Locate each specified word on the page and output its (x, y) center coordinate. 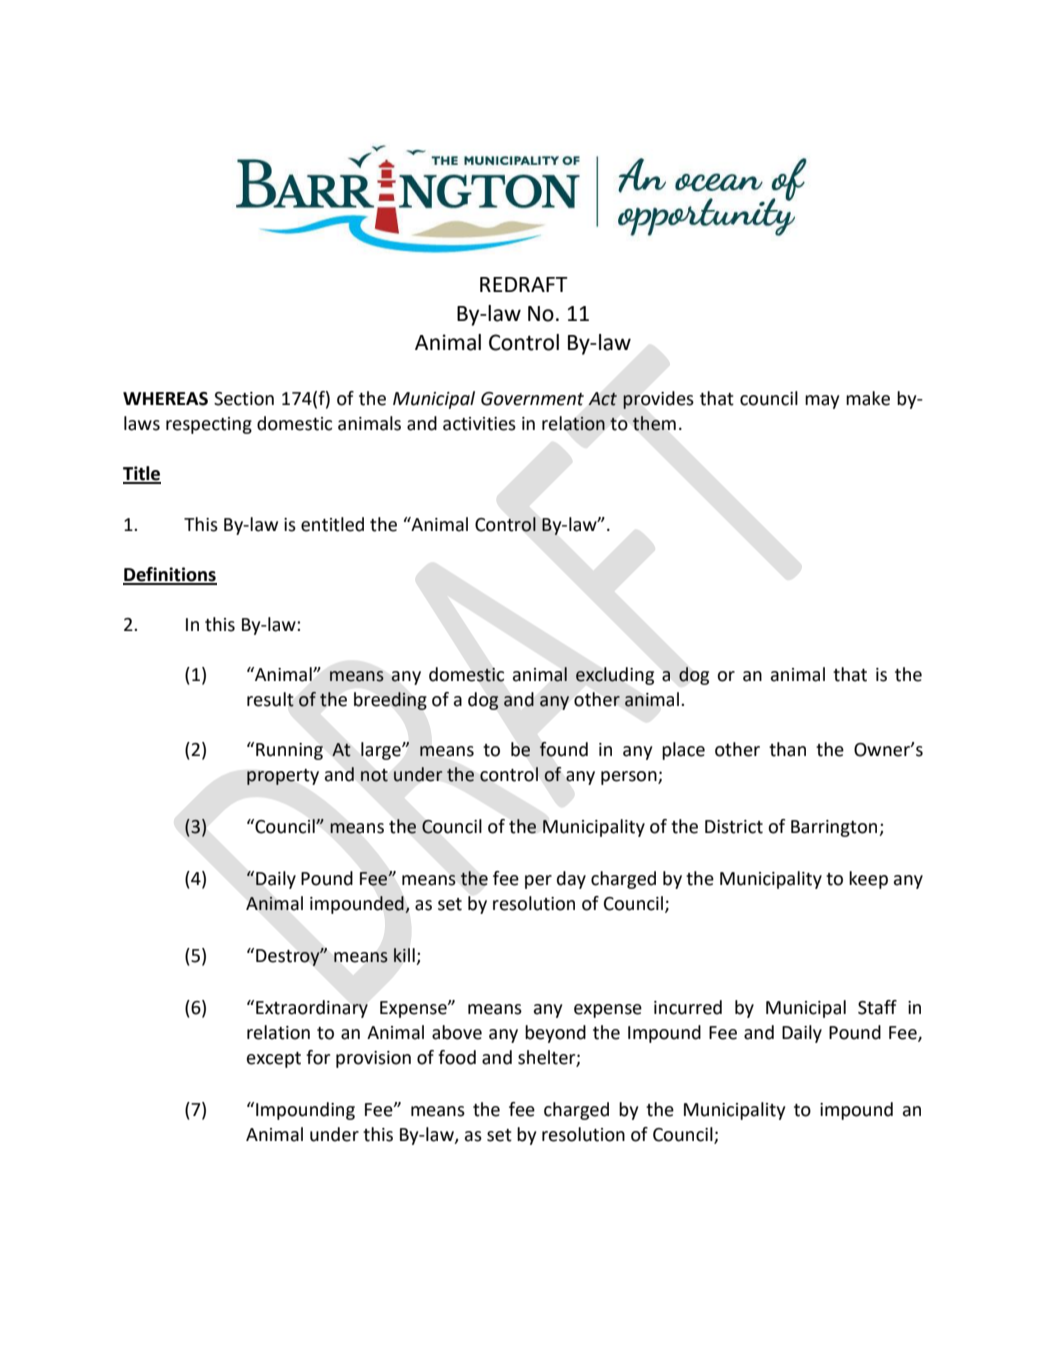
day (571, 880)
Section (244, 399)
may (822, 402)
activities (479, 424)
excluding (615, 676)
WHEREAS (165, 399)
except (274, 1060)
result (270, 699)
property (283, 777)
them (654, 423)
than (787, 749)
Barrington (834, 828)
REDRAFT (524, 284)
